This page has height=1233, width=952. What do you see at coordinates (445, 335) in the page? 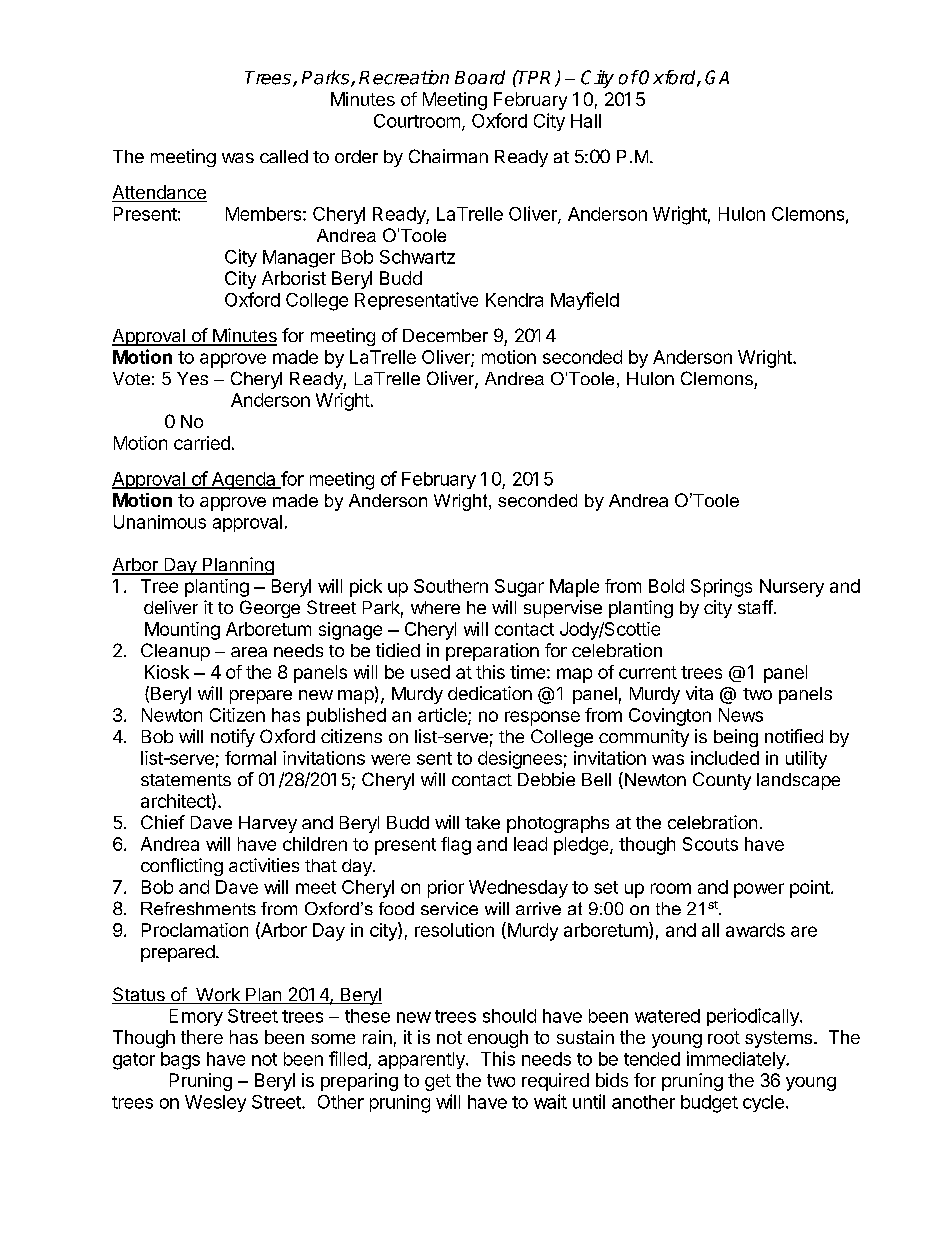
I see `December` at bounding box center [445, 335].
